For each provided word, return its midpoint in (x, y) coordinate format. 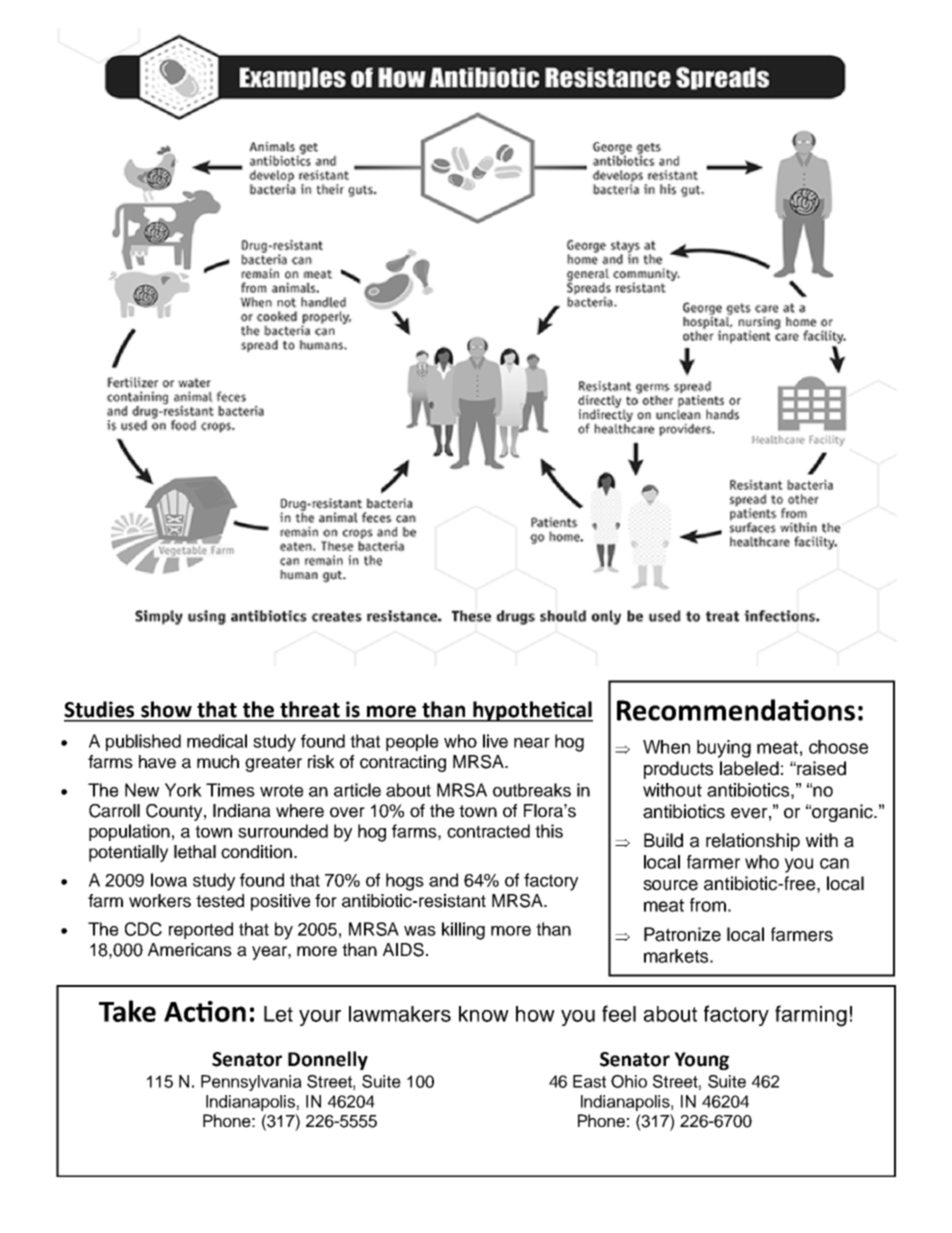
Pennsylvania (251, 1083)
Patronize (682, 934)
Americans (190, 950)
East (589, 1081)
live (495, 741)
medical (217, 741)
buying (724, 749)
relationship (753, 842)
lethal (195, 852)
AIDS (403, 950)
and (443, 880)
